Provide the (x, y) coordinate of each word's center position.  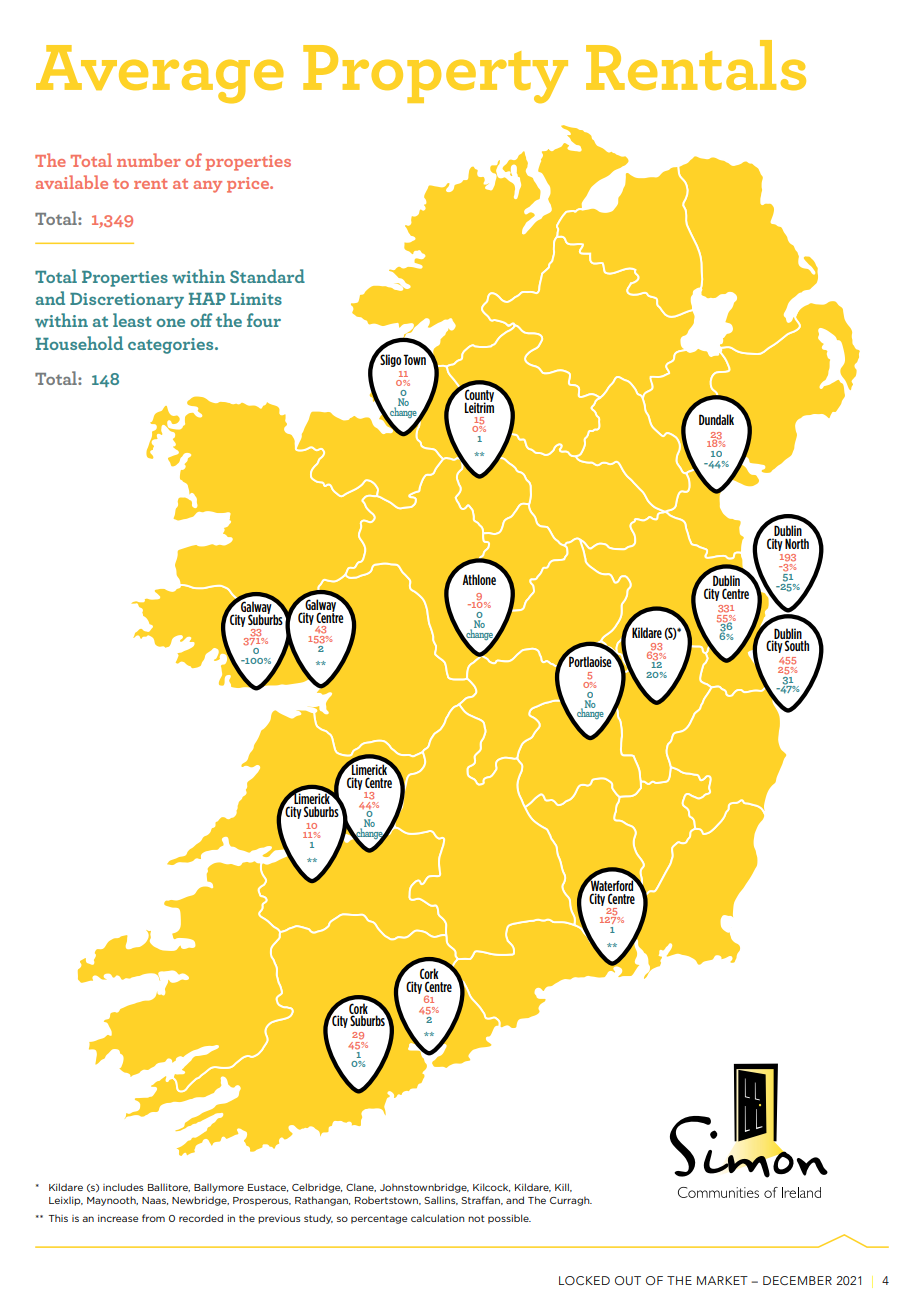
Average (160, 74)
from (153, 1218)
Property (435, 74)
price (249, 185)
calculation (438, 1218)
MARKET (722, 1280)
